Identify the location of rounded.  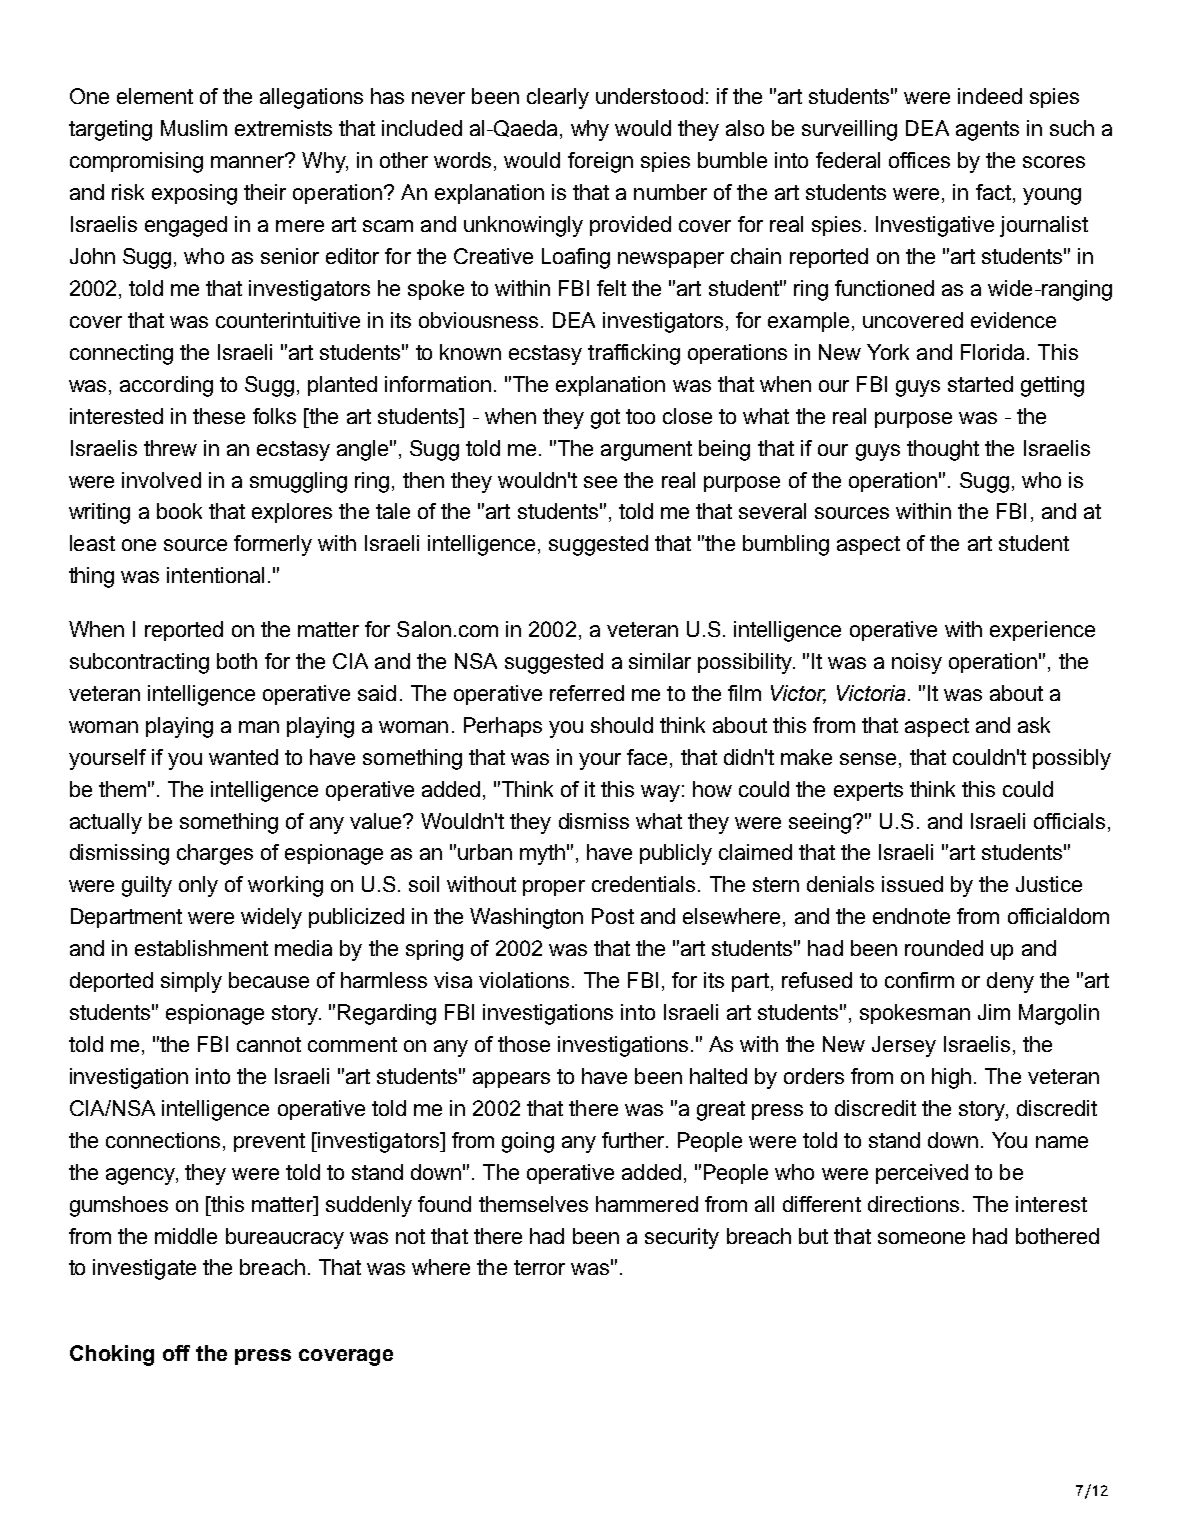
(944, 948).
